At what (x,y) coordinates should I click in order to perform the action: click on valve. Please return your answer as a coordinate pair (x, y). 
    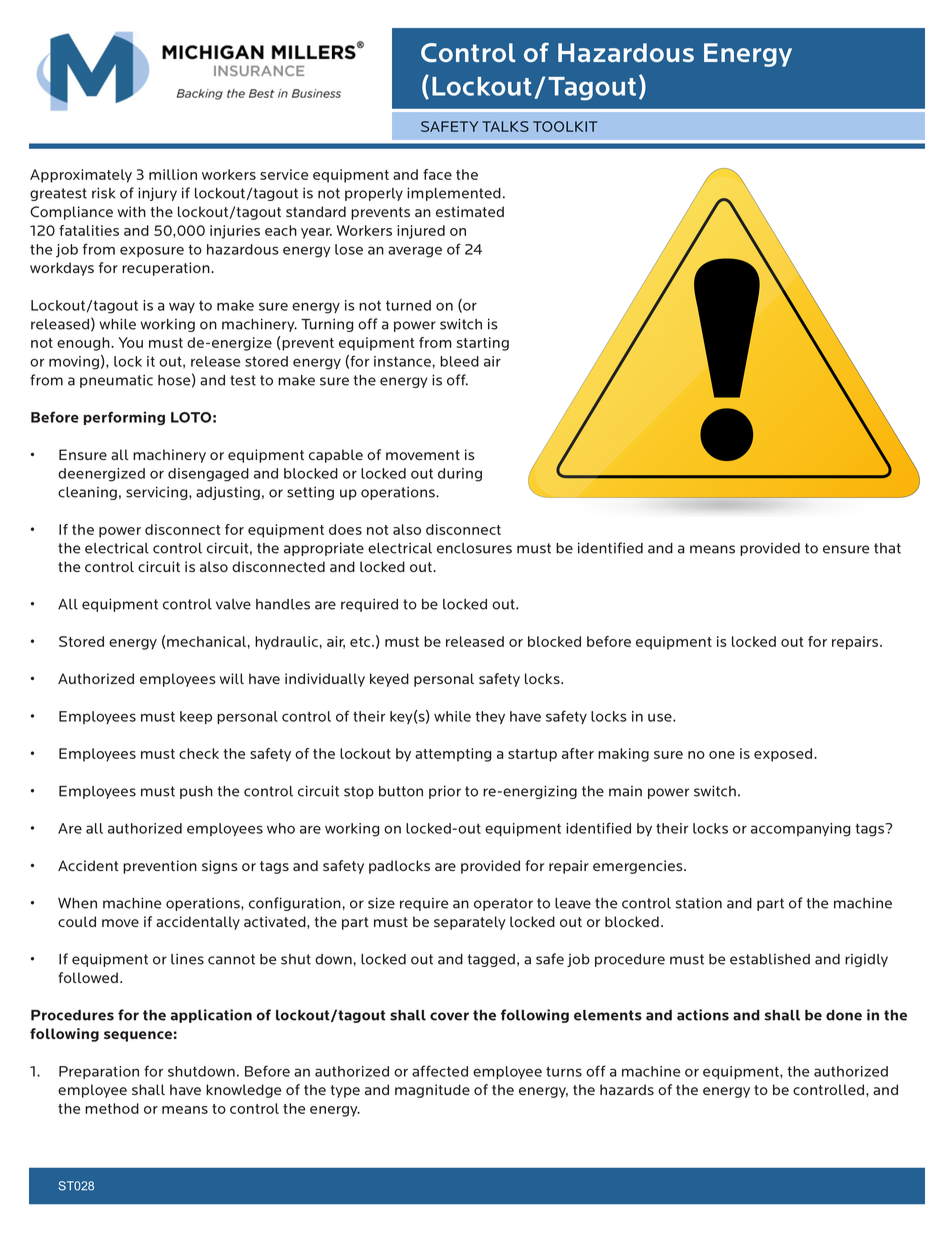
    Looking at the image, I should click on (233, 604).
